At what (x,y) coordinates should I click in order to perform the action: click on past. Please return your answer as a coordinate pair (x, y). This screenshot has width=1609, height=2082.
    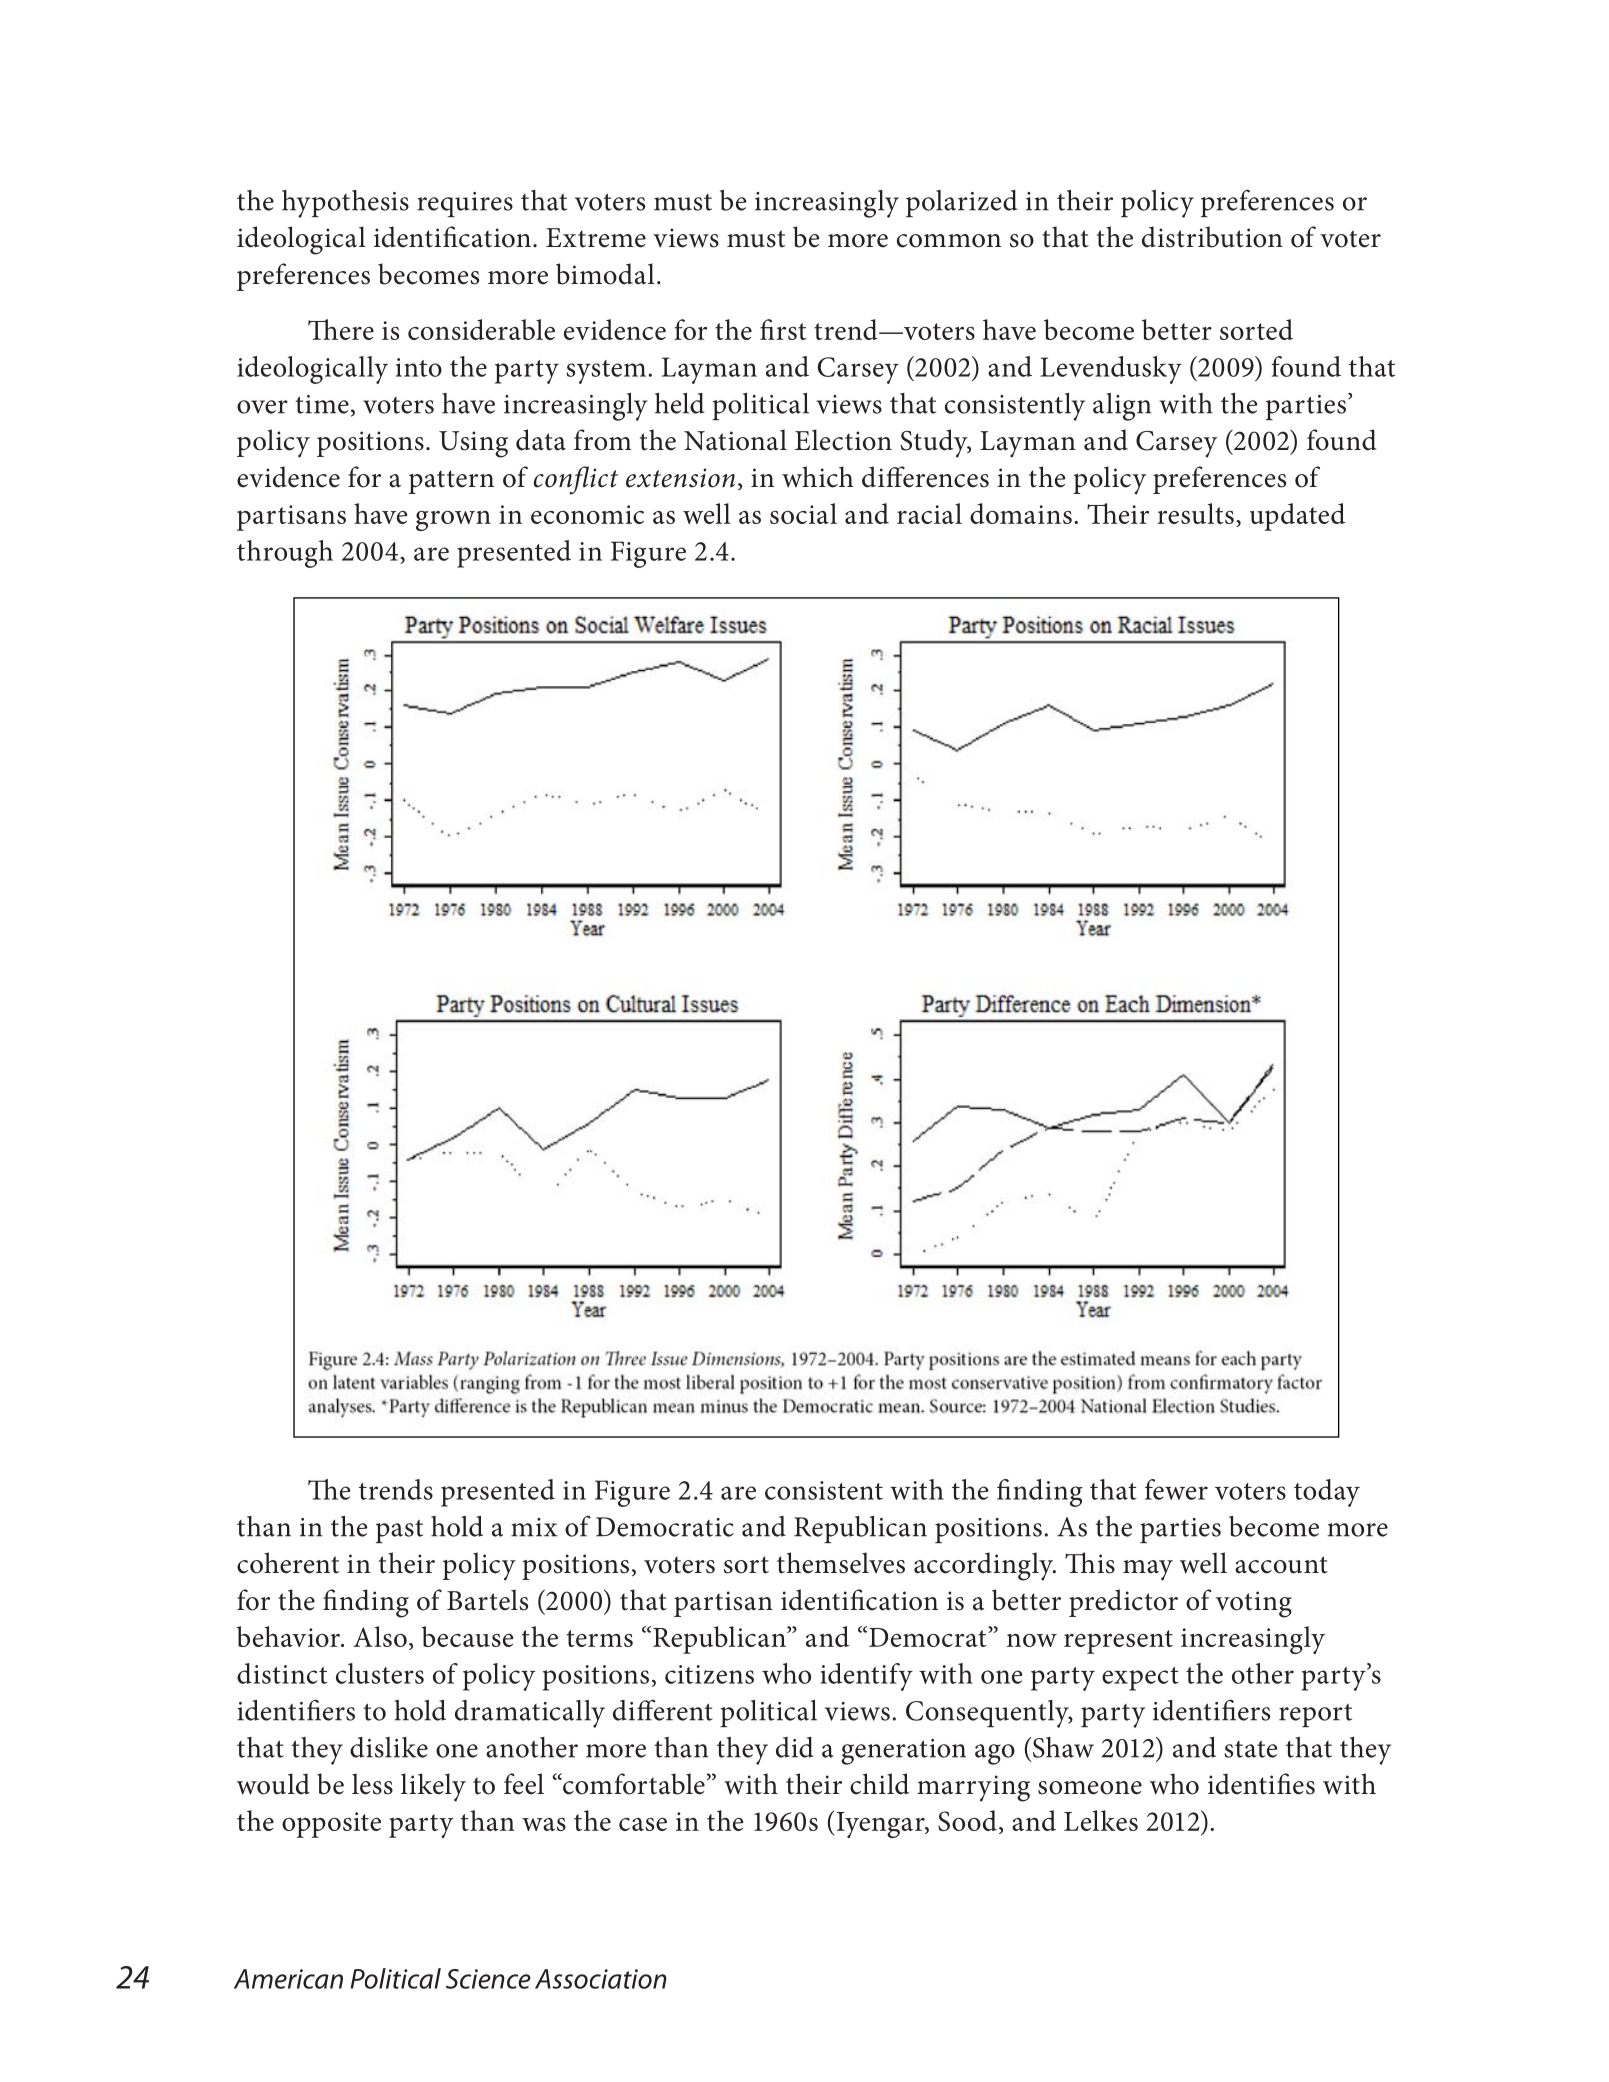
    Looking at the image, I should click on (399, 1531).
